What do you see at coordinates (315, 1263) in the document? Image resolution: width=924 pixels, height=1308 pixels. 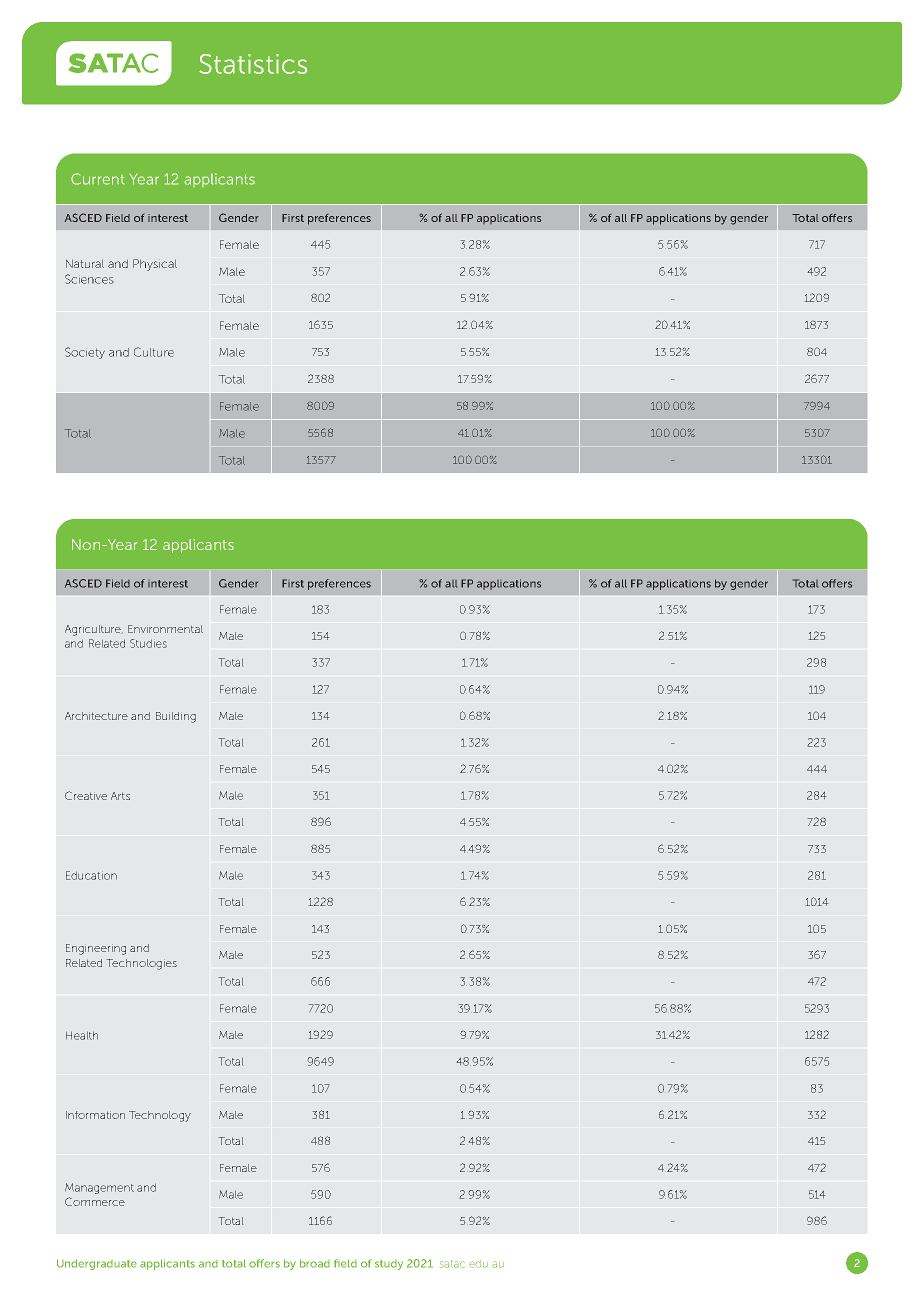 I see `broad` at bounding box center [315, 1263].
